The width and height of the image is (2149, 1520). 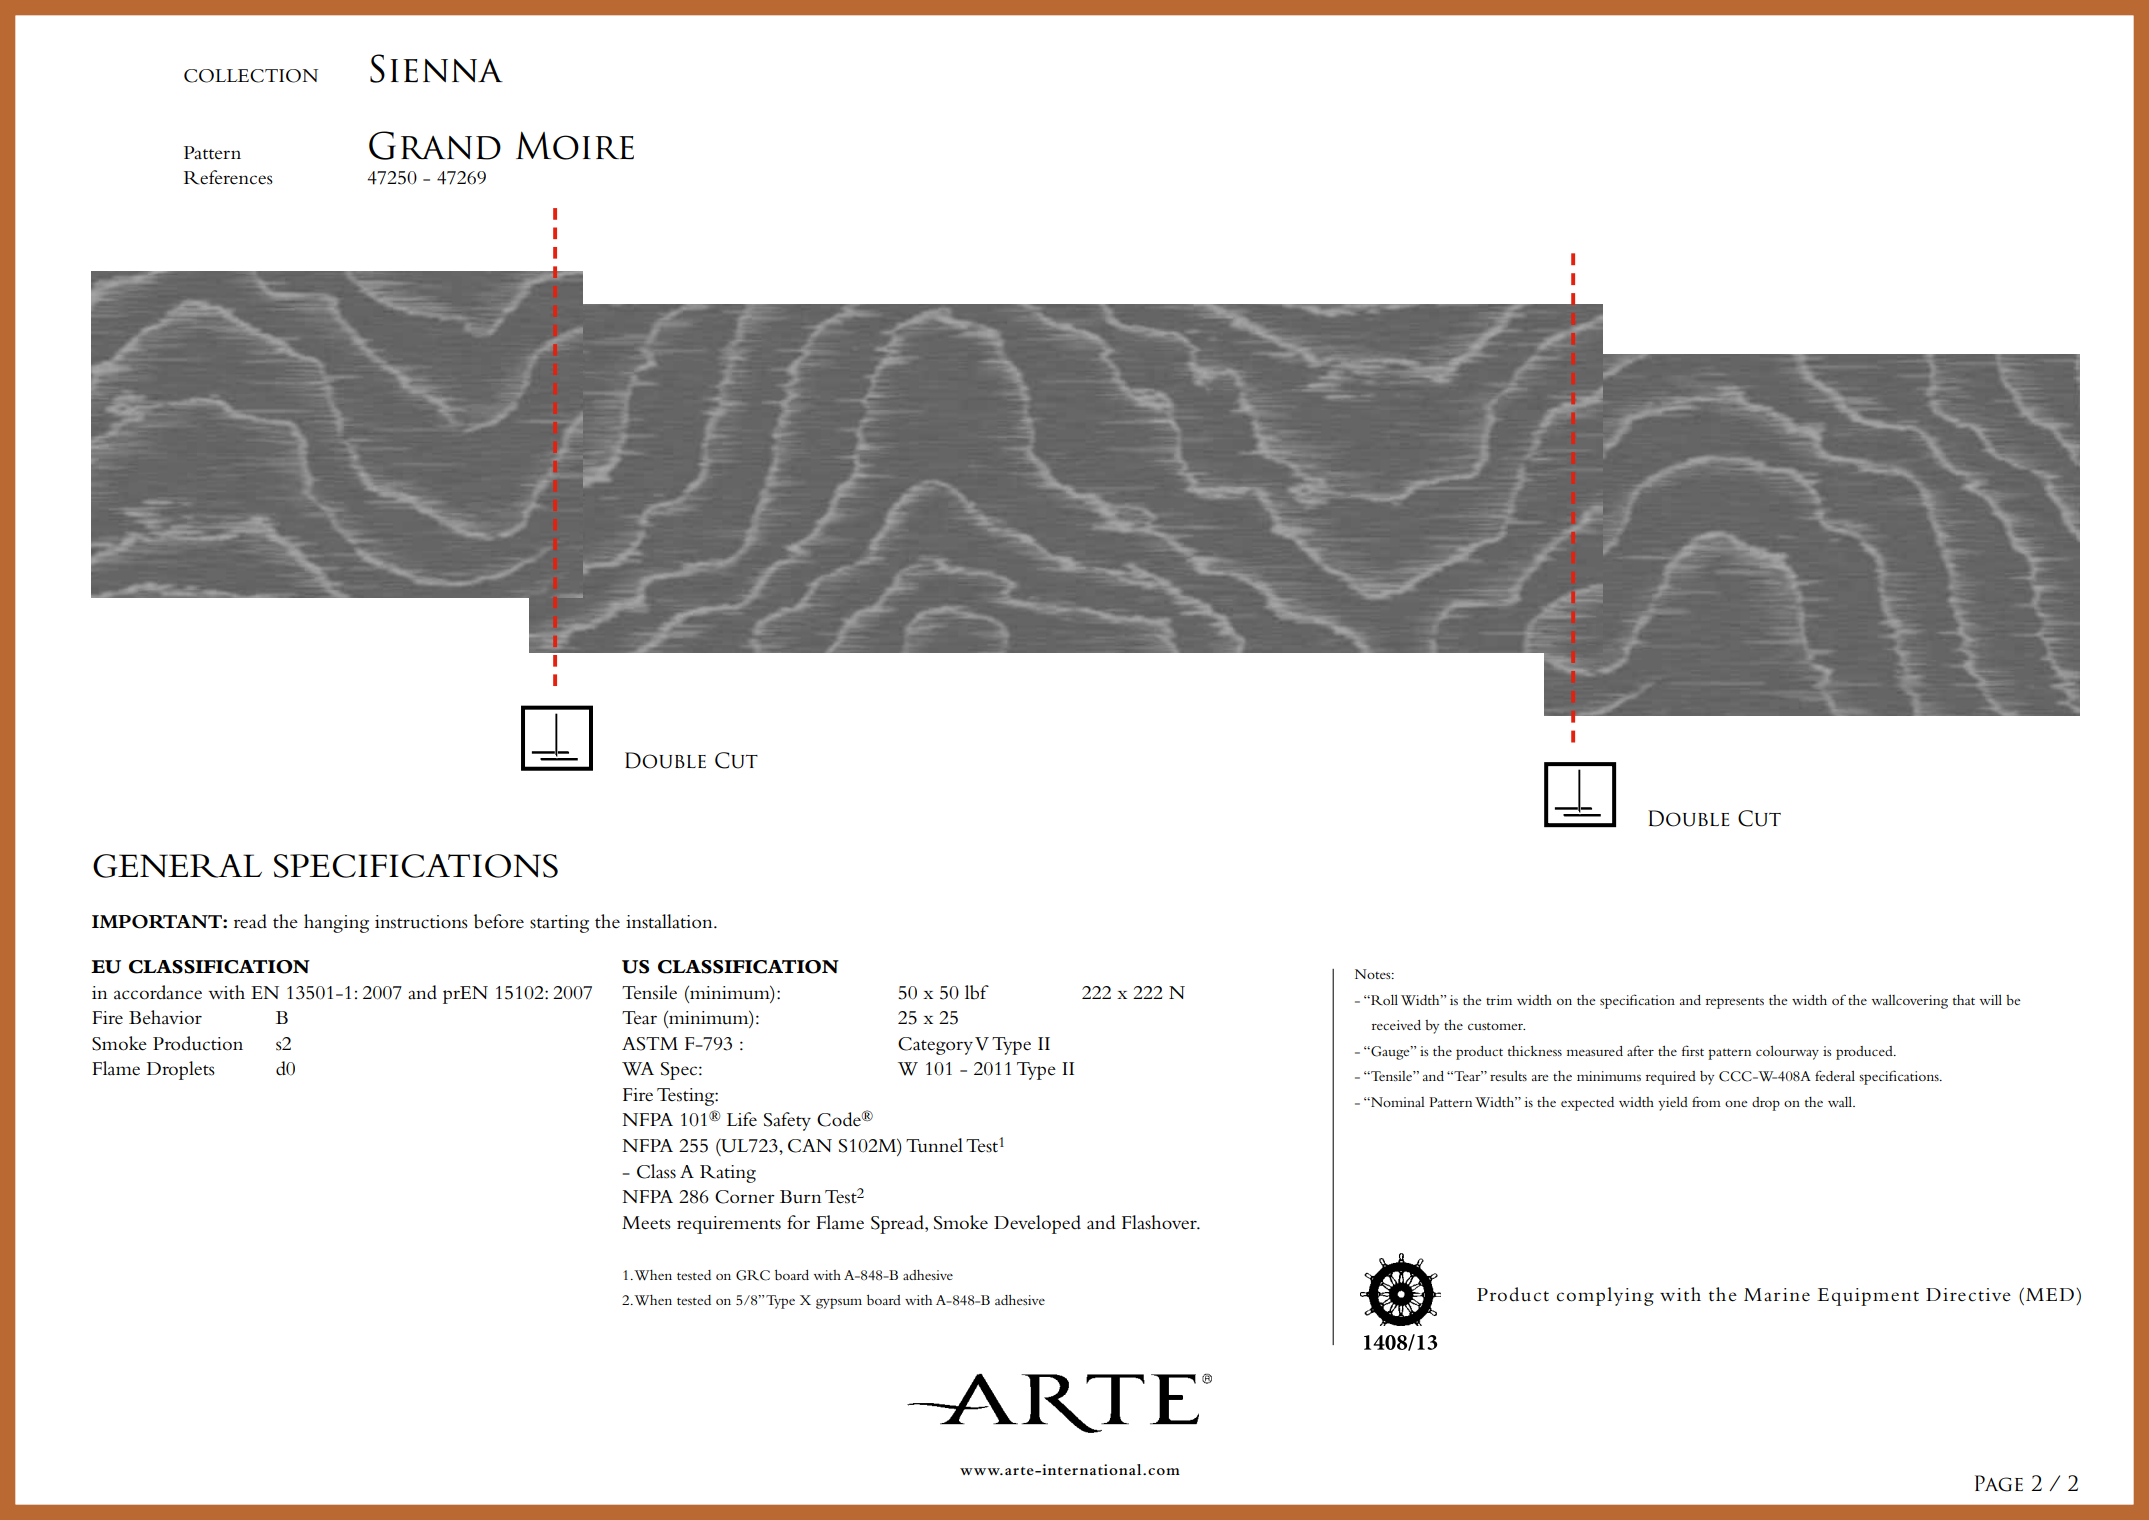 I want to click on GRC, so click(x=753, y=1275).
